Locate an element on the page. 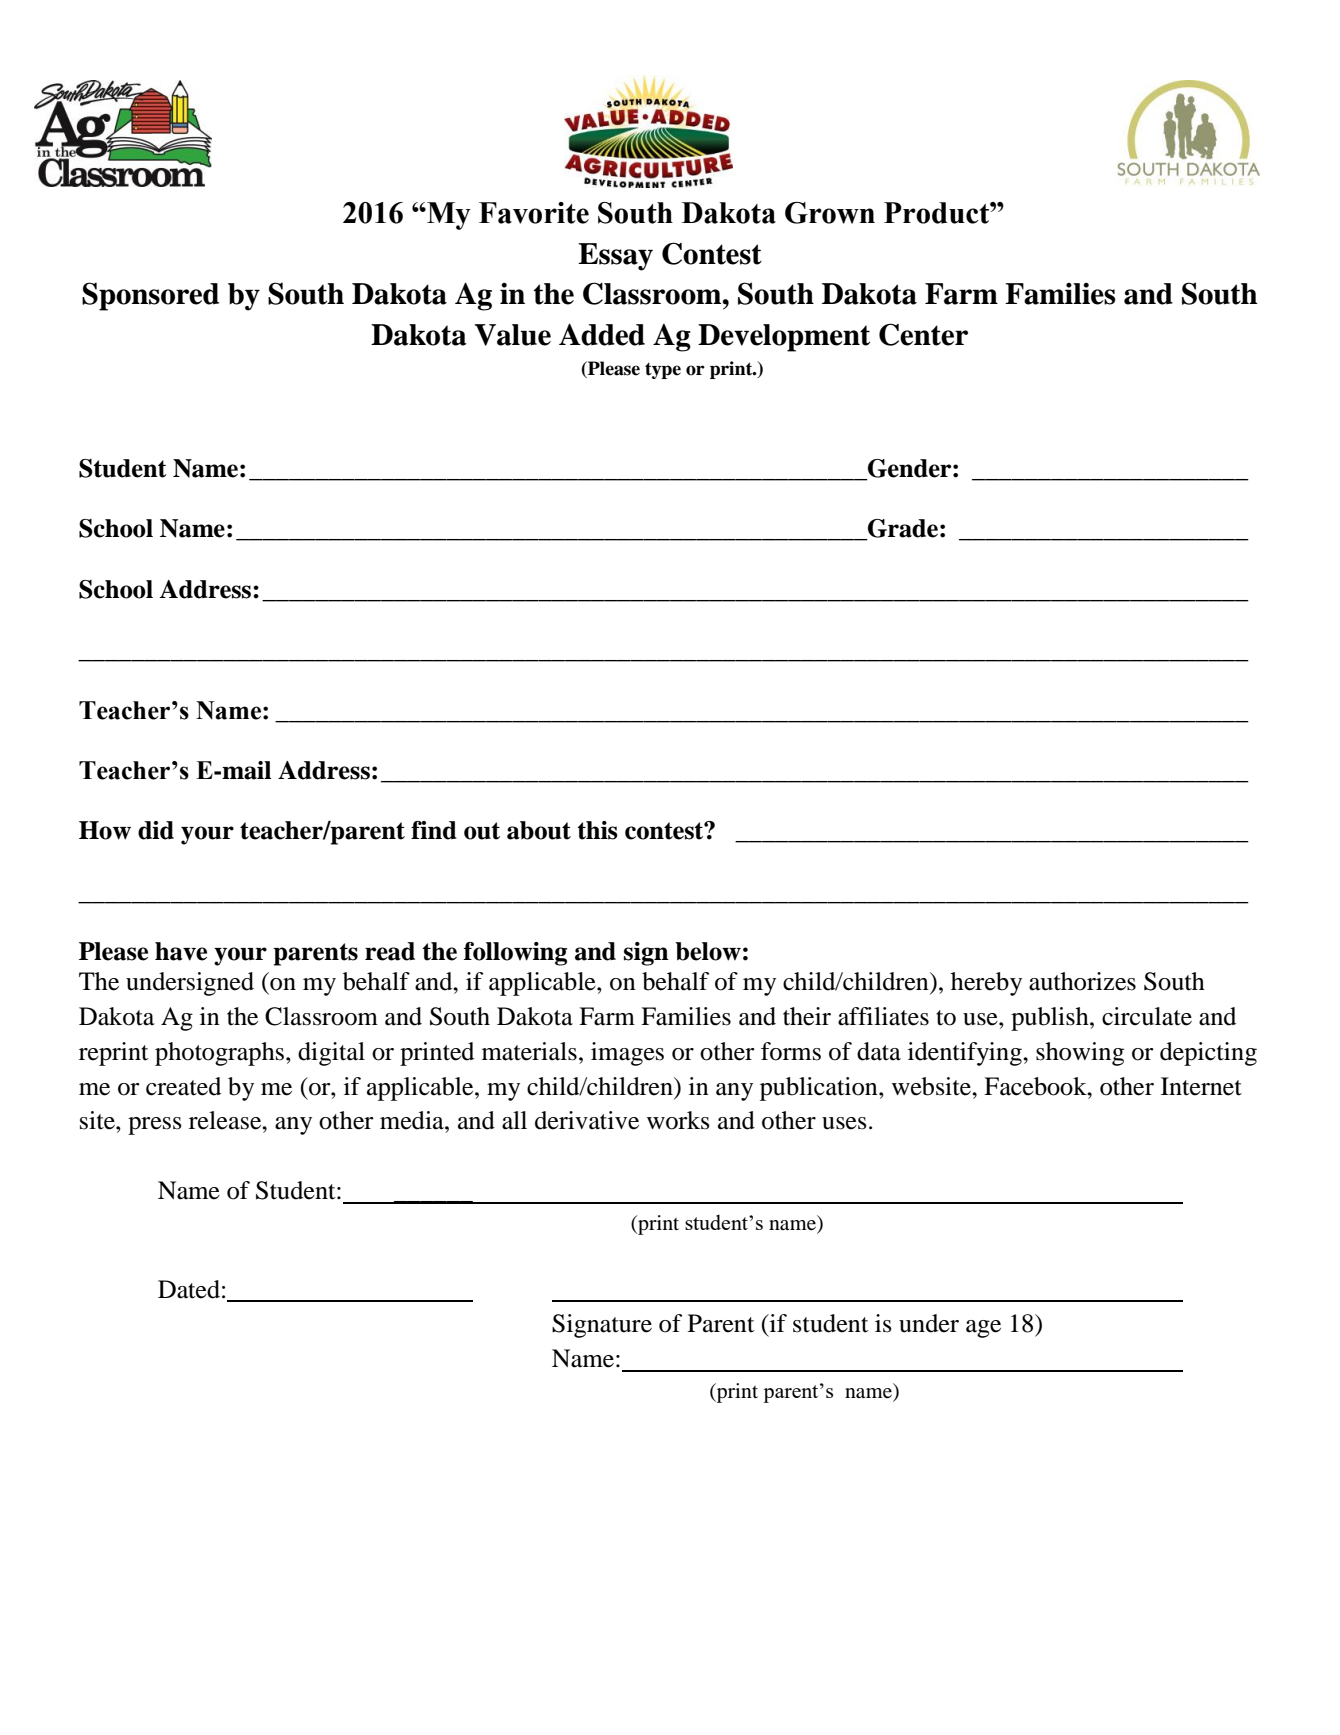 Image resolution: width=1340 pixels, height=1735 pixels. did is located at coordinates (156, 830).
